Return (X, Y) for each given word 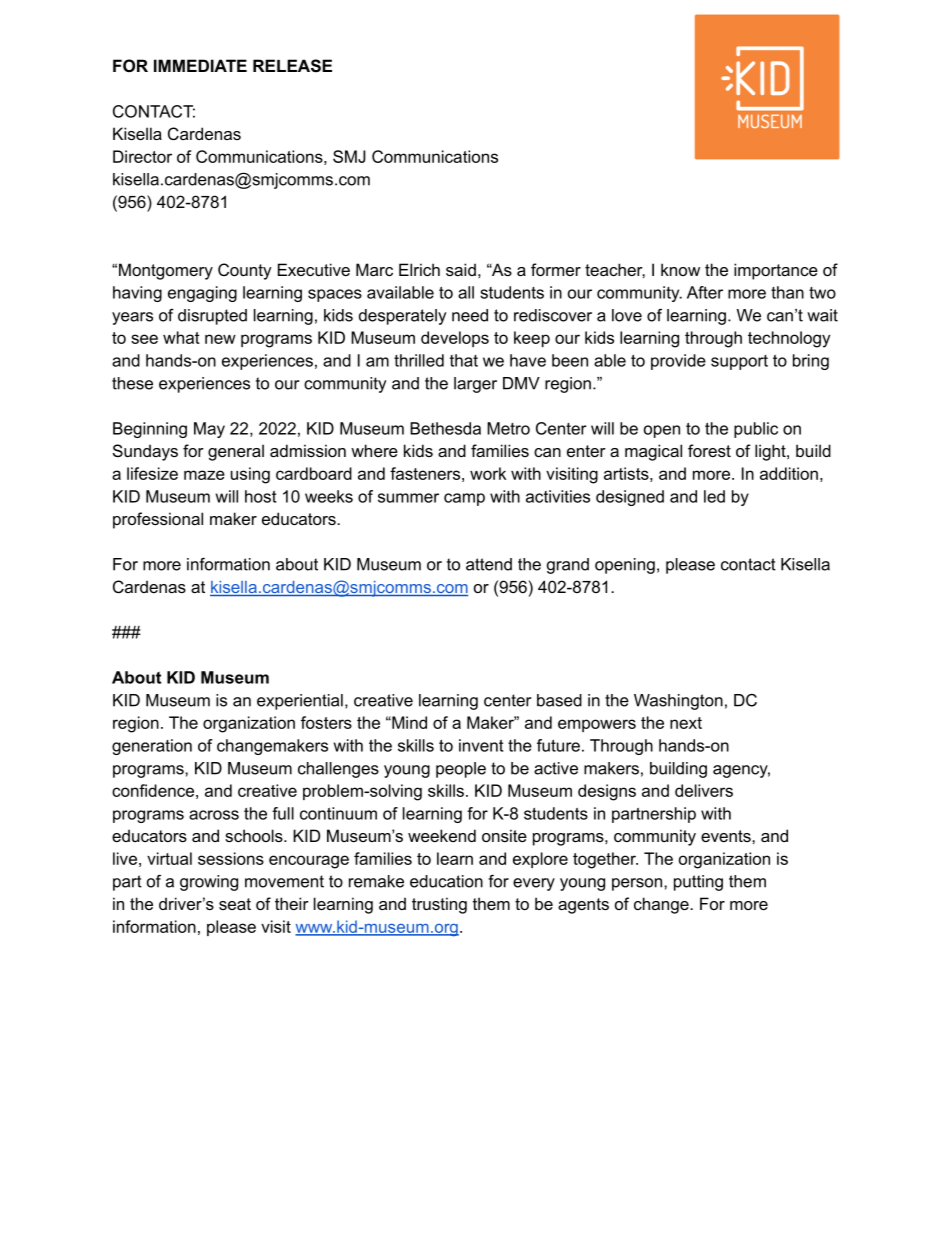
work (488, 473)
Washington (678, 702)
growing (209, 883)
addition (789, 473)
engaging (202, 294)
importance (776, 271)
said (461, 269)
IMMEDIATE (200, 65)
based (559, 700)
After (705, 292)
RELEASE (292, 66)
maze (204, 475)
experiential (300, 702)
